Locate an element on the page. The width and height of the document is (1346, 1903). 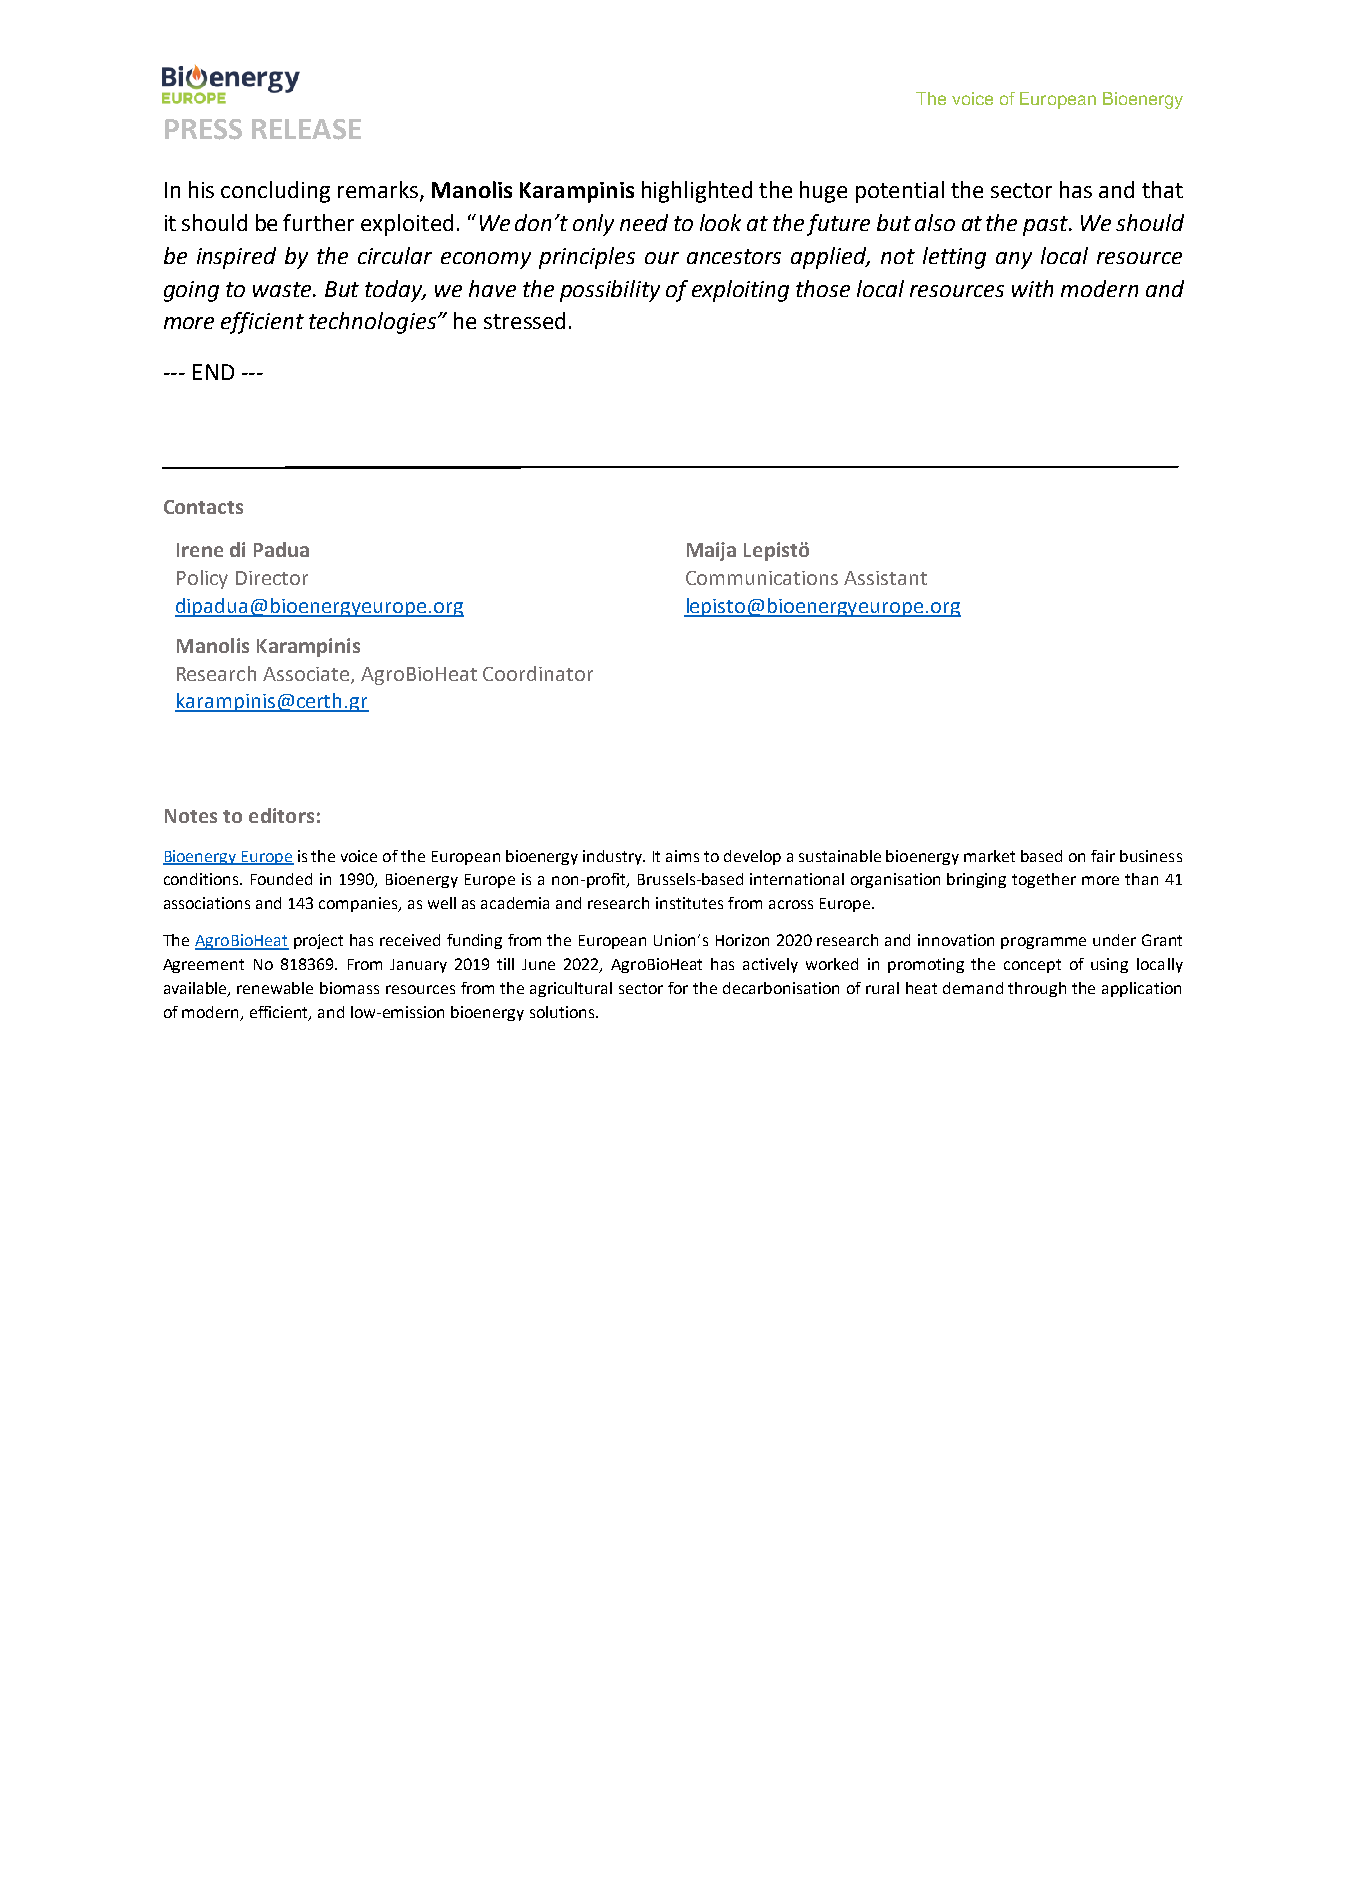
Coordinator is located at coordinates (538, 673).
